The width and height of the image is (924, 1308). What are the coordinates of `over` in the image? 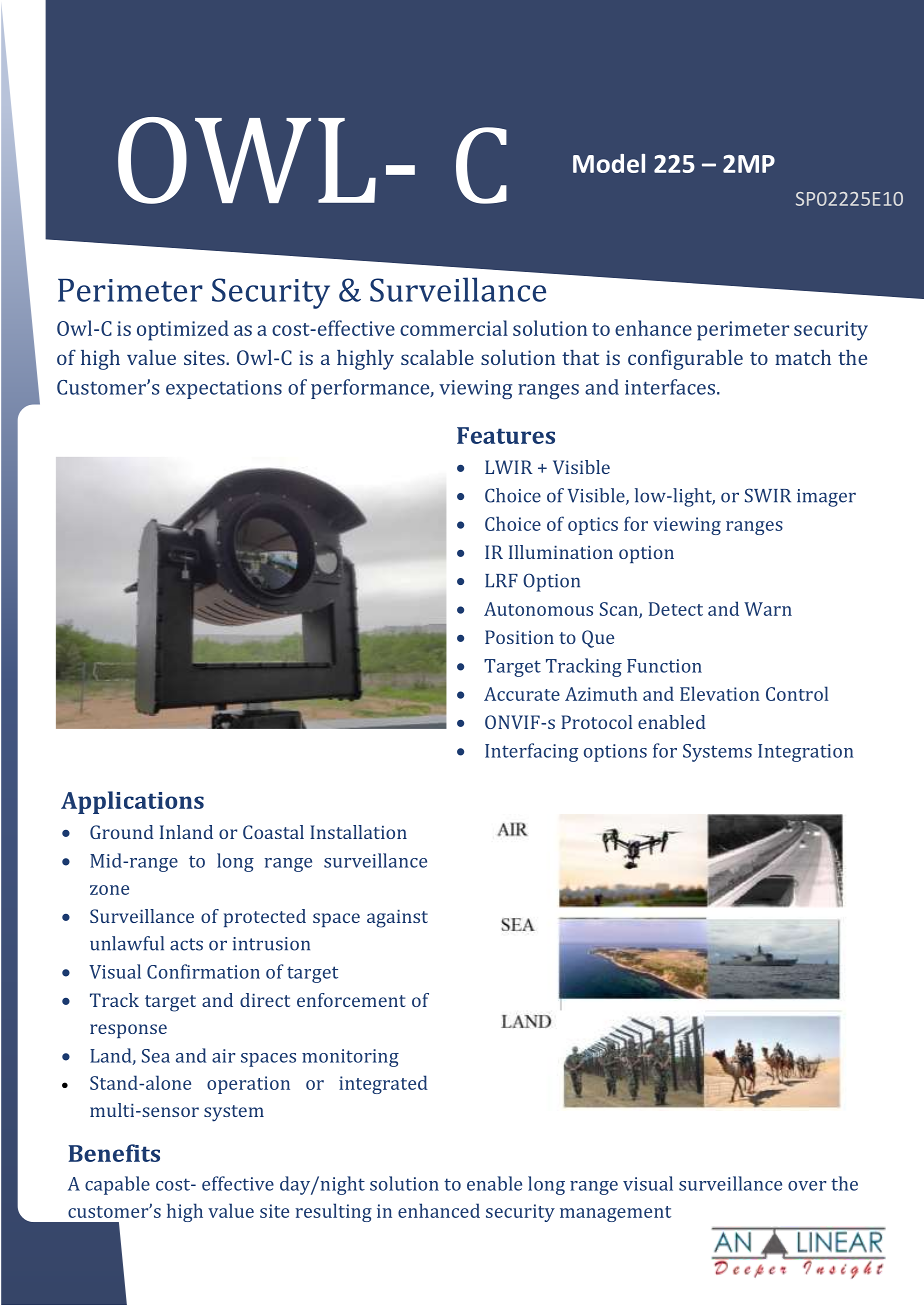 It's located at (807, 1186).
